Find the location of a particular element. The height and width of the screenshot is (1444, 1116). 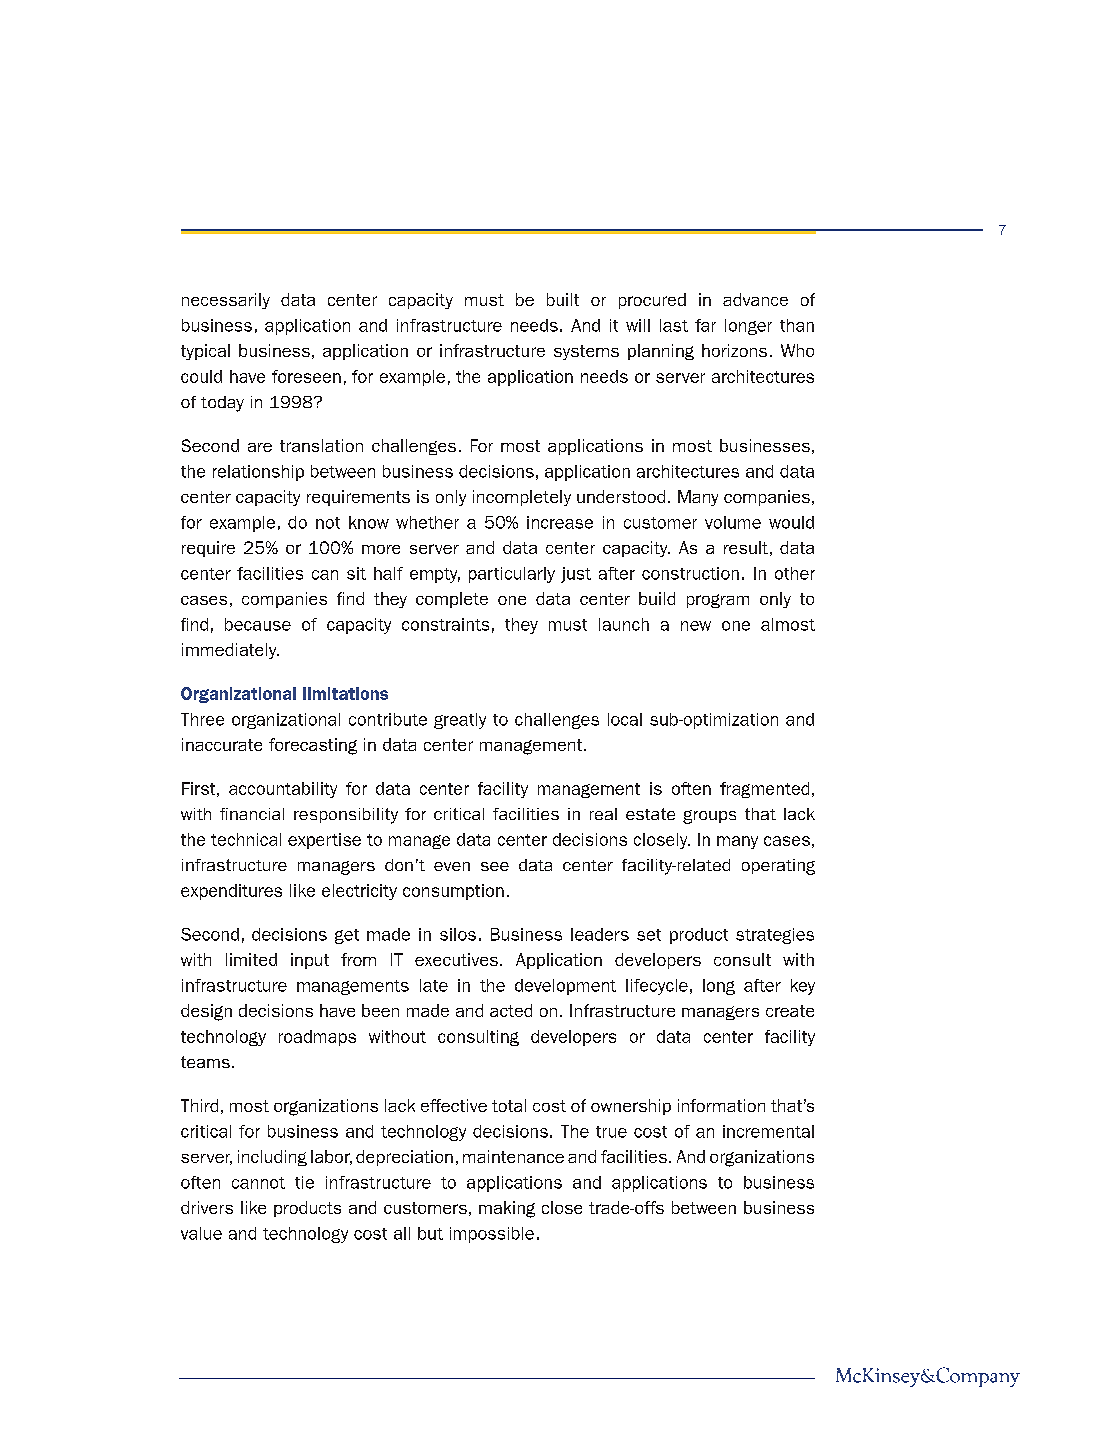

built is located at coordinates (563, 299).
